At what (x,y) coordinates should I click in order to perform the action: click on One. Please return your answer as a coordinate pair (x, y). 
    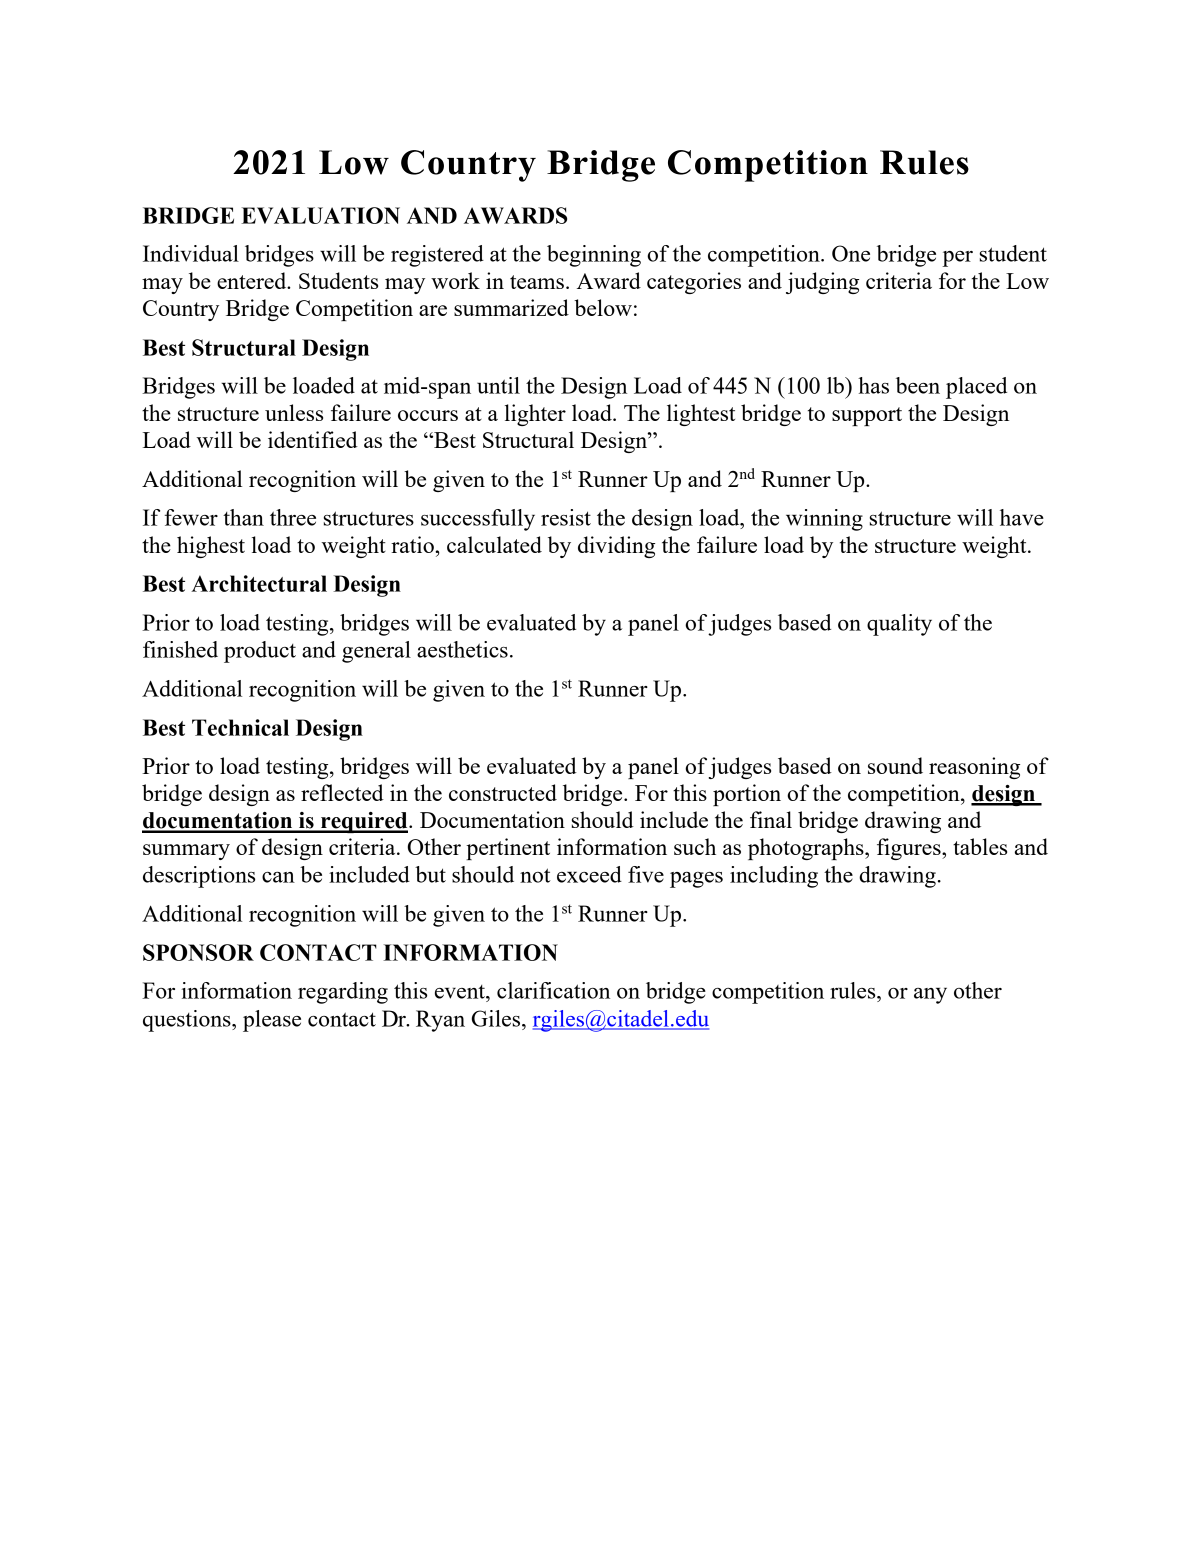
    Looking at the image, I should click on (851, 253).
